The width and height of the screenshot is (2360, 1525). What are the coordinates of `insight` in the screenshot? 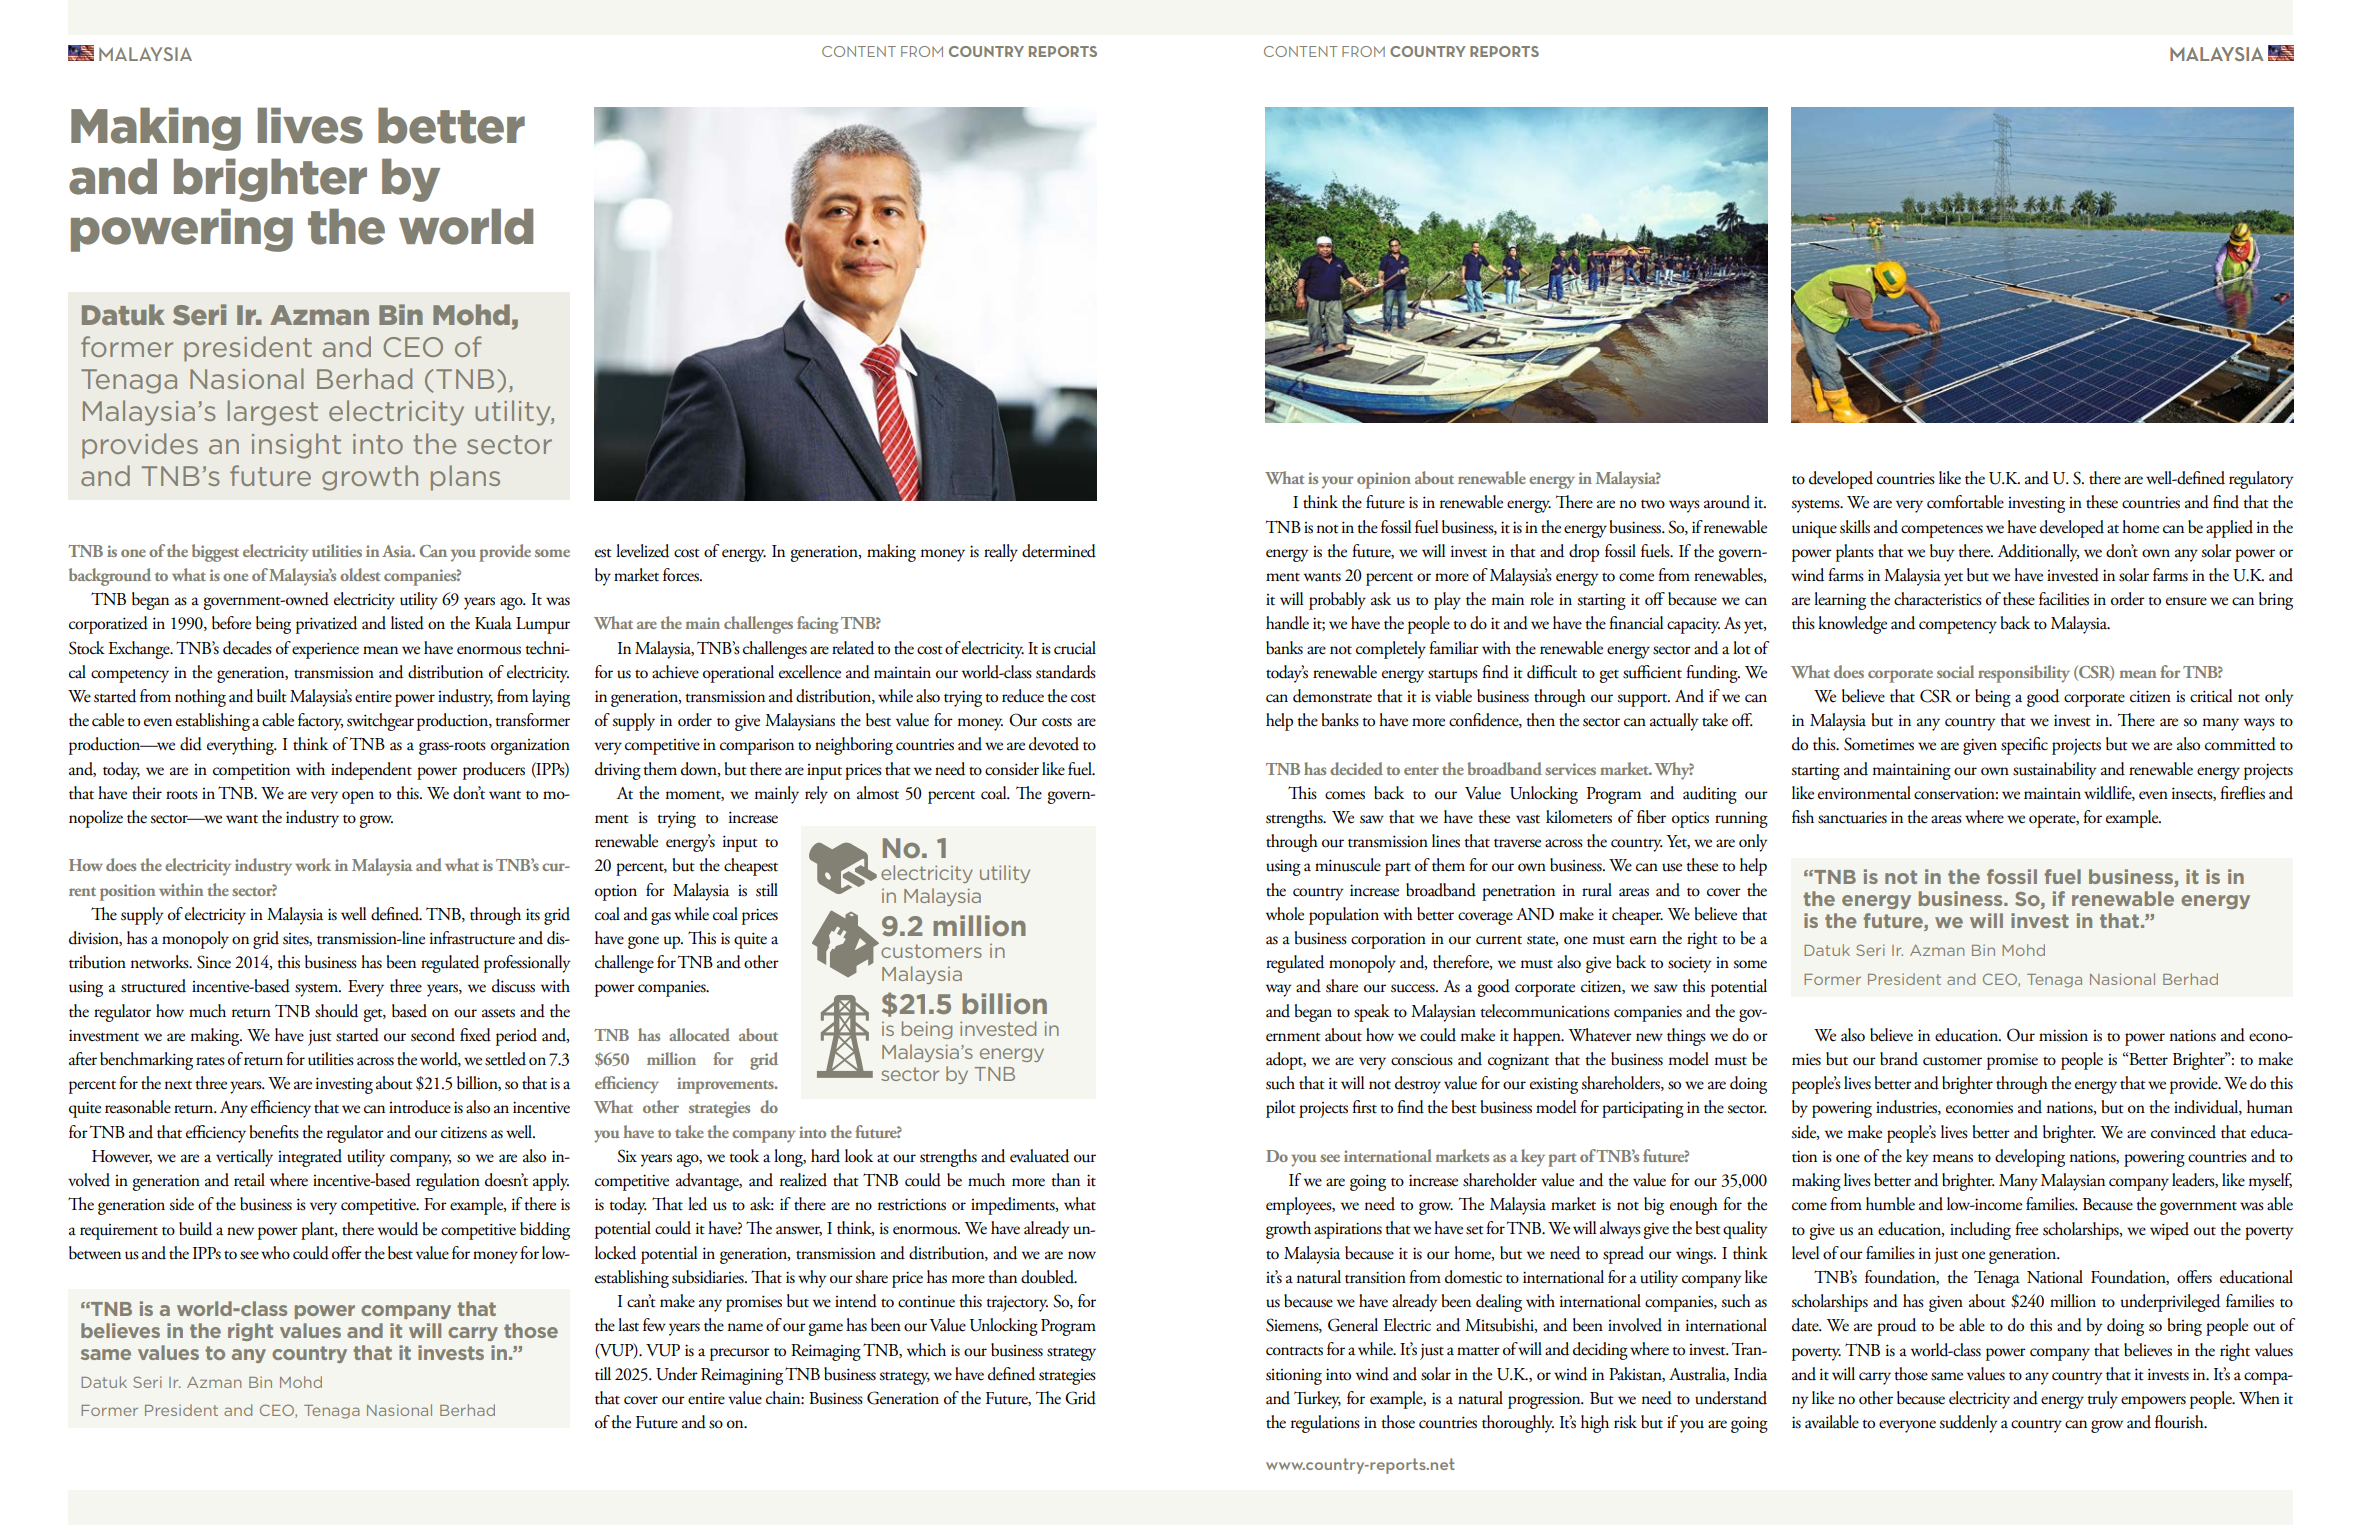 It's located at (296, 446).
